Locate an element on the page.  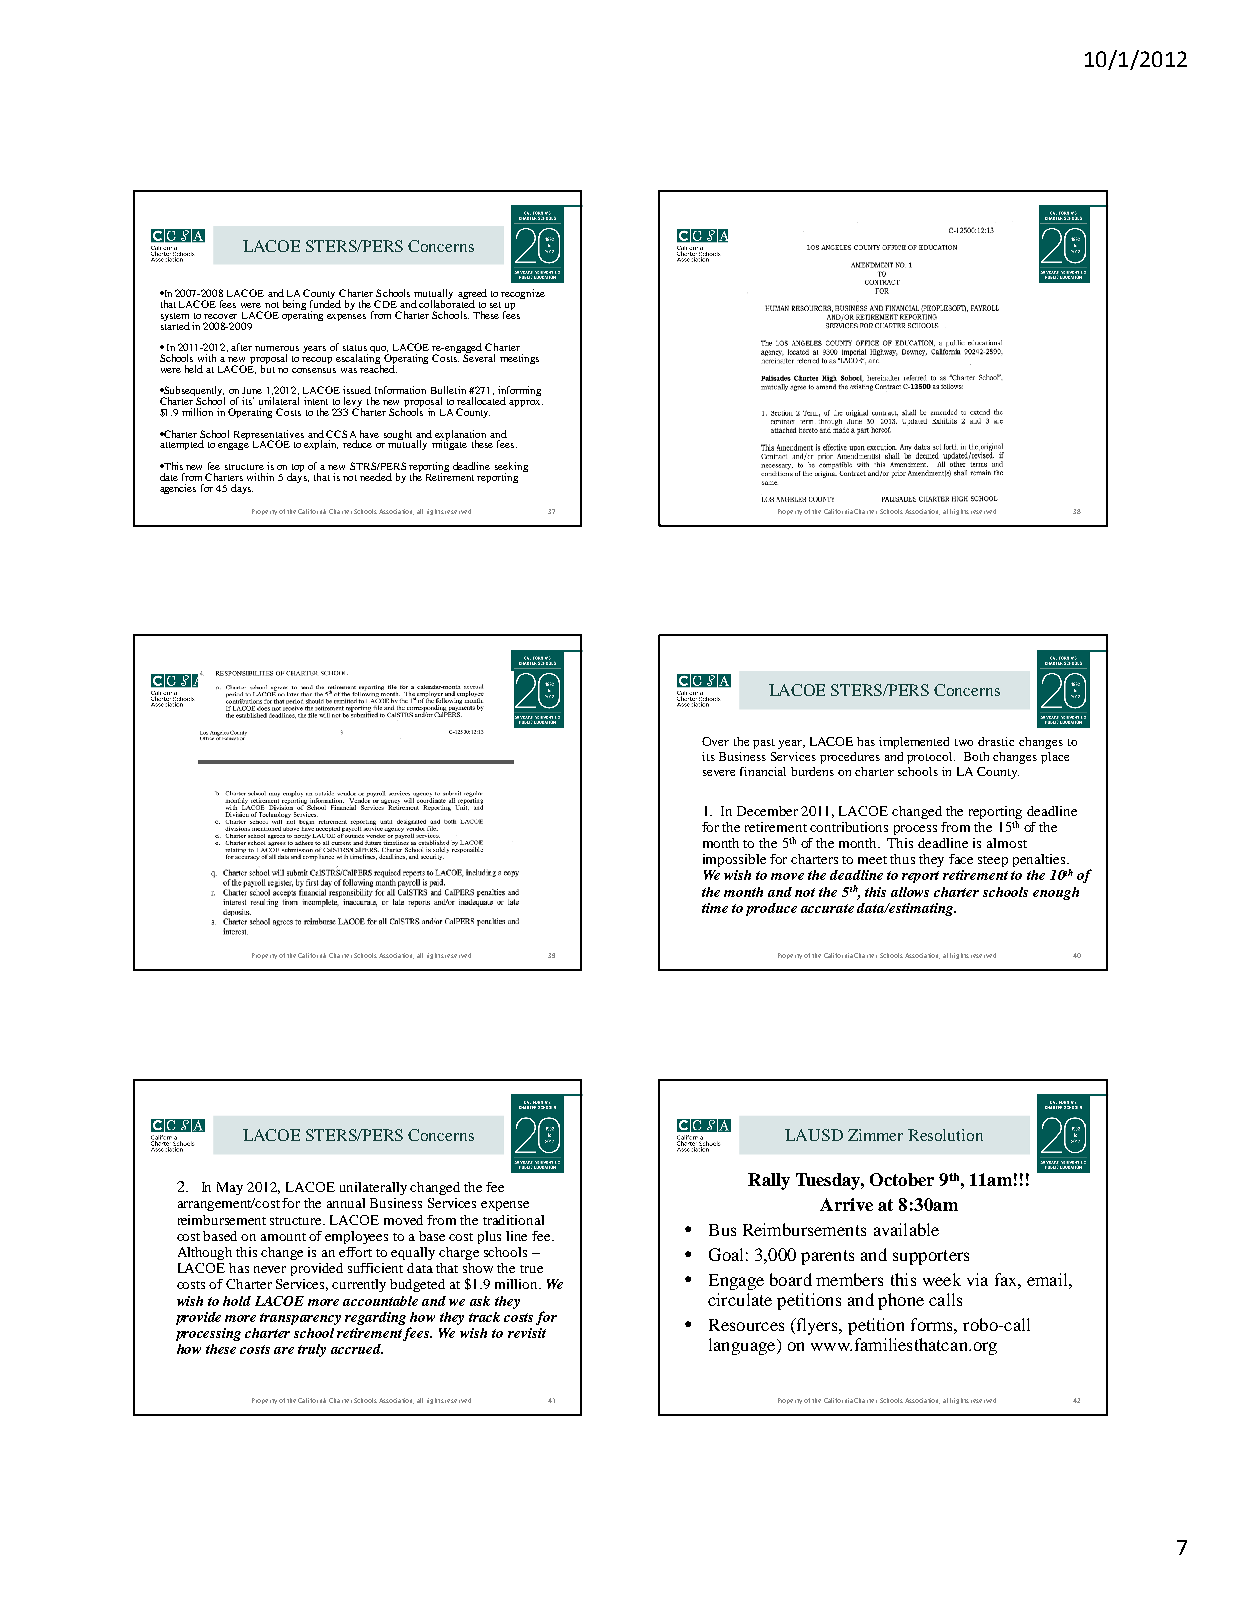
numerous is located at coordinates (277, 348).
